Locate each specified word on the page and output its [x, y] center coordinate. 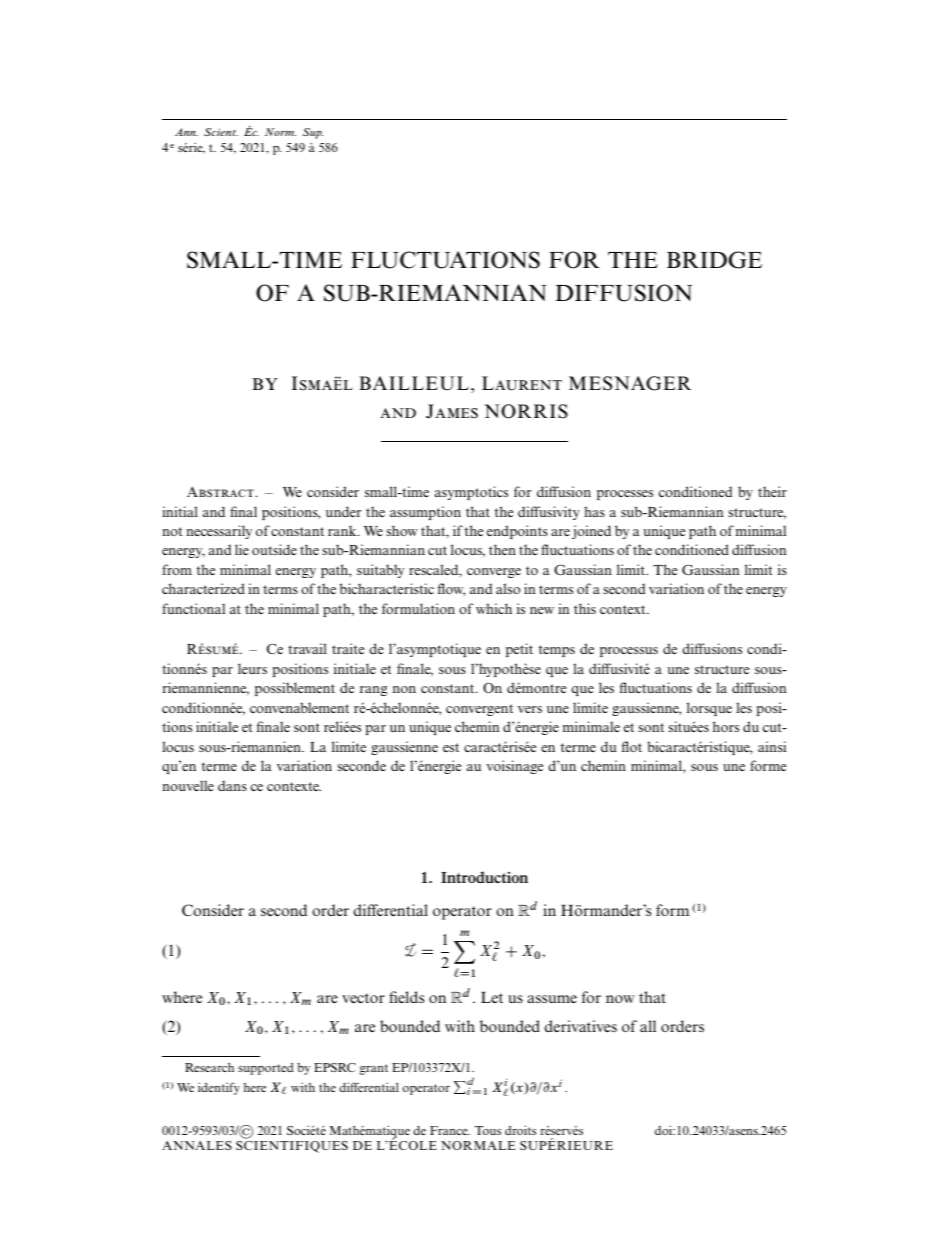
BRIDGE [714, 260]
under [344, 511]
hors [726, 726]
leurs [252, 668]
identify [219, 1088]
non [404, 689]
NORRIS [526, 411]
